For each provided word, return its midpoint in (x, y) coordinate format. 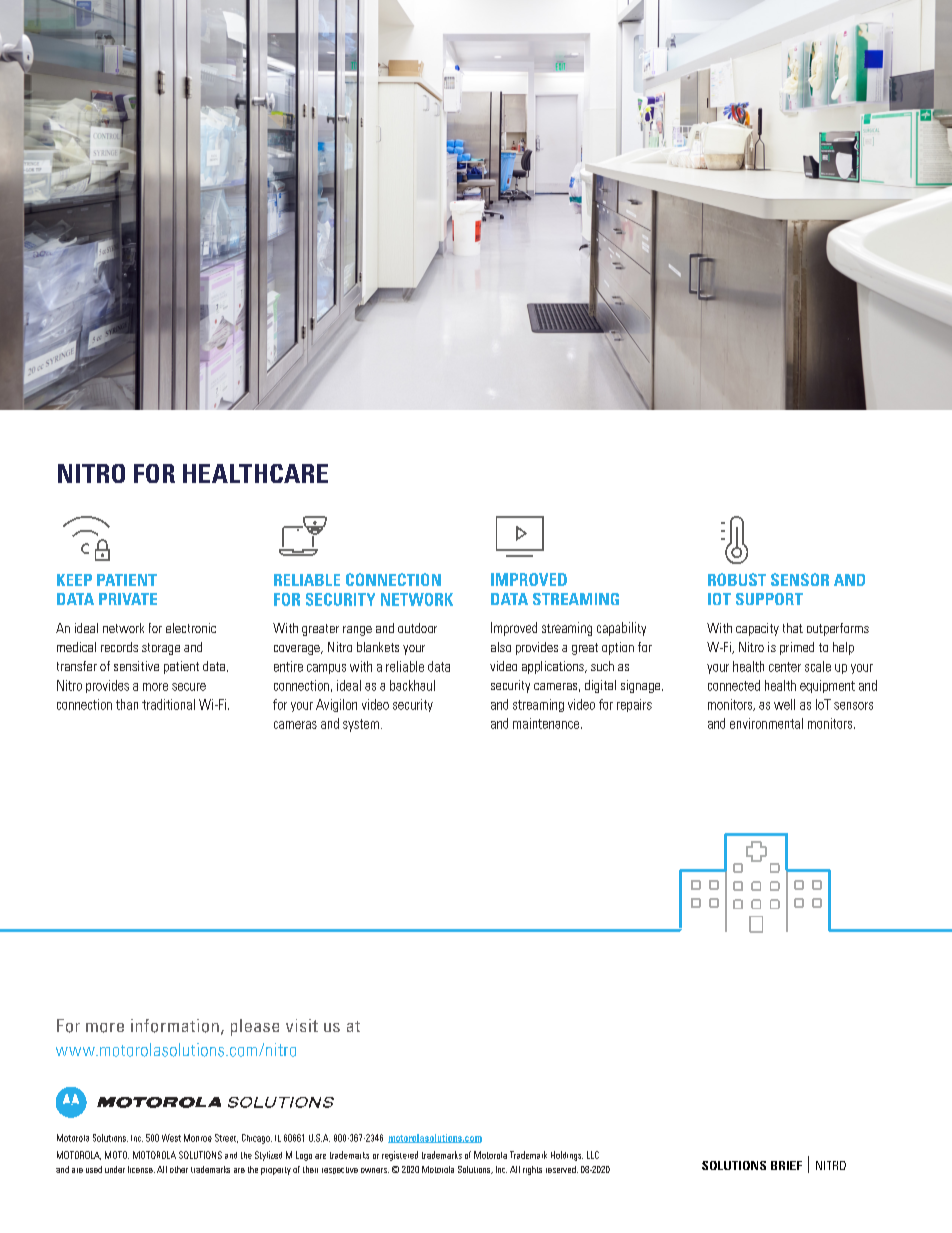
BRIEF (786, 1165)
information (175, 1026)
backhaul (412, 685)
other (179, 1169)
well (784, 704)
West (171, 1138)
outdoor (417, 628)
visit (302, 1025)
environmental (766, 723)
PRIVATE (128, 599)
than (127, 704)
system (361, 725)
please (255, 1027)
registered (400, 1156)
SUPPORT (769, 599)
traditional (168, 704)
